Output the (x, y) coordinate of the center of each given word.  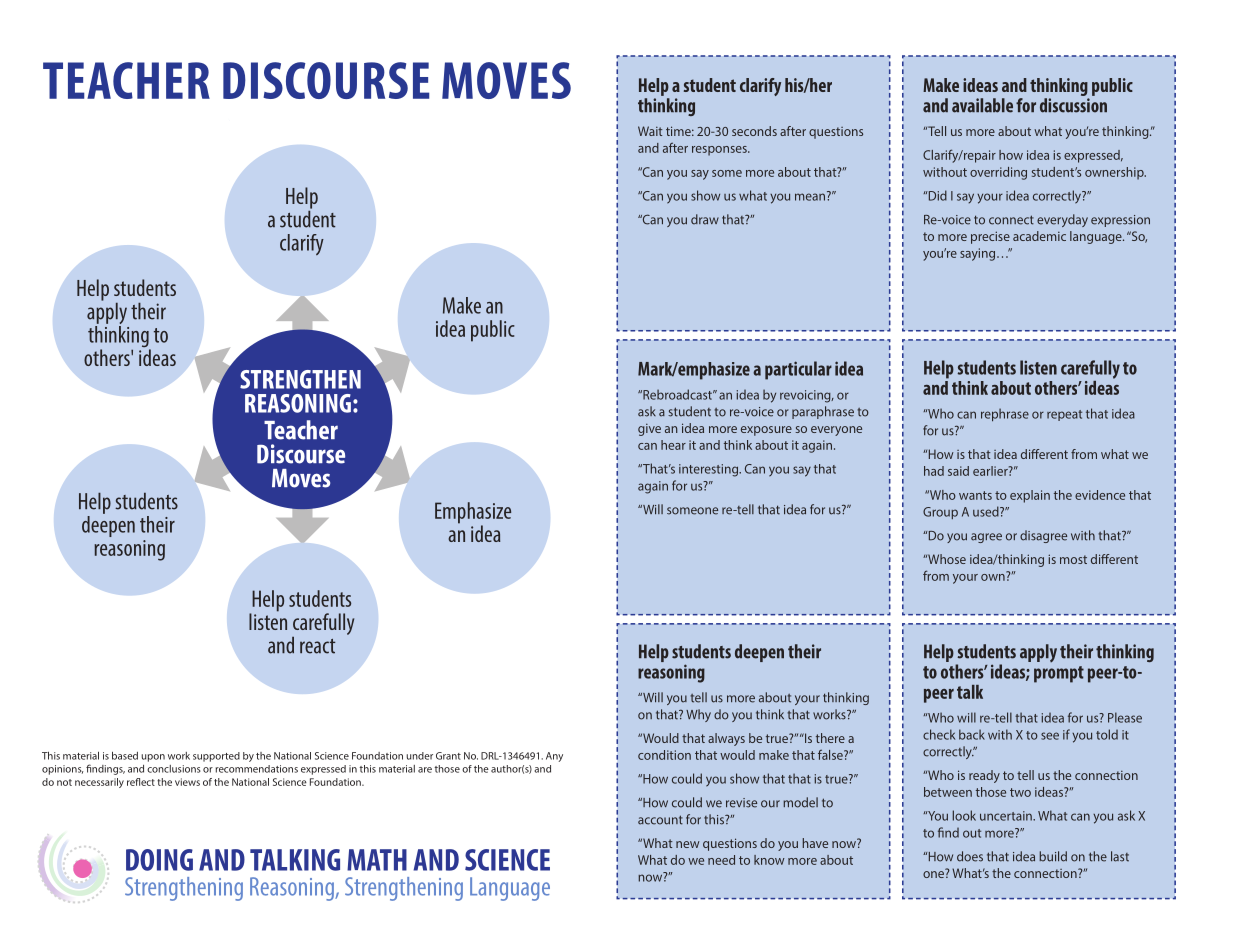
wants (975, 495)
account (660, 820)
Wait (650, 131)
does (970, 856)
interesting (709, 470)
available (982, 105)
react (317, 646)
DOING (159, 860)
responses (720, 151)
